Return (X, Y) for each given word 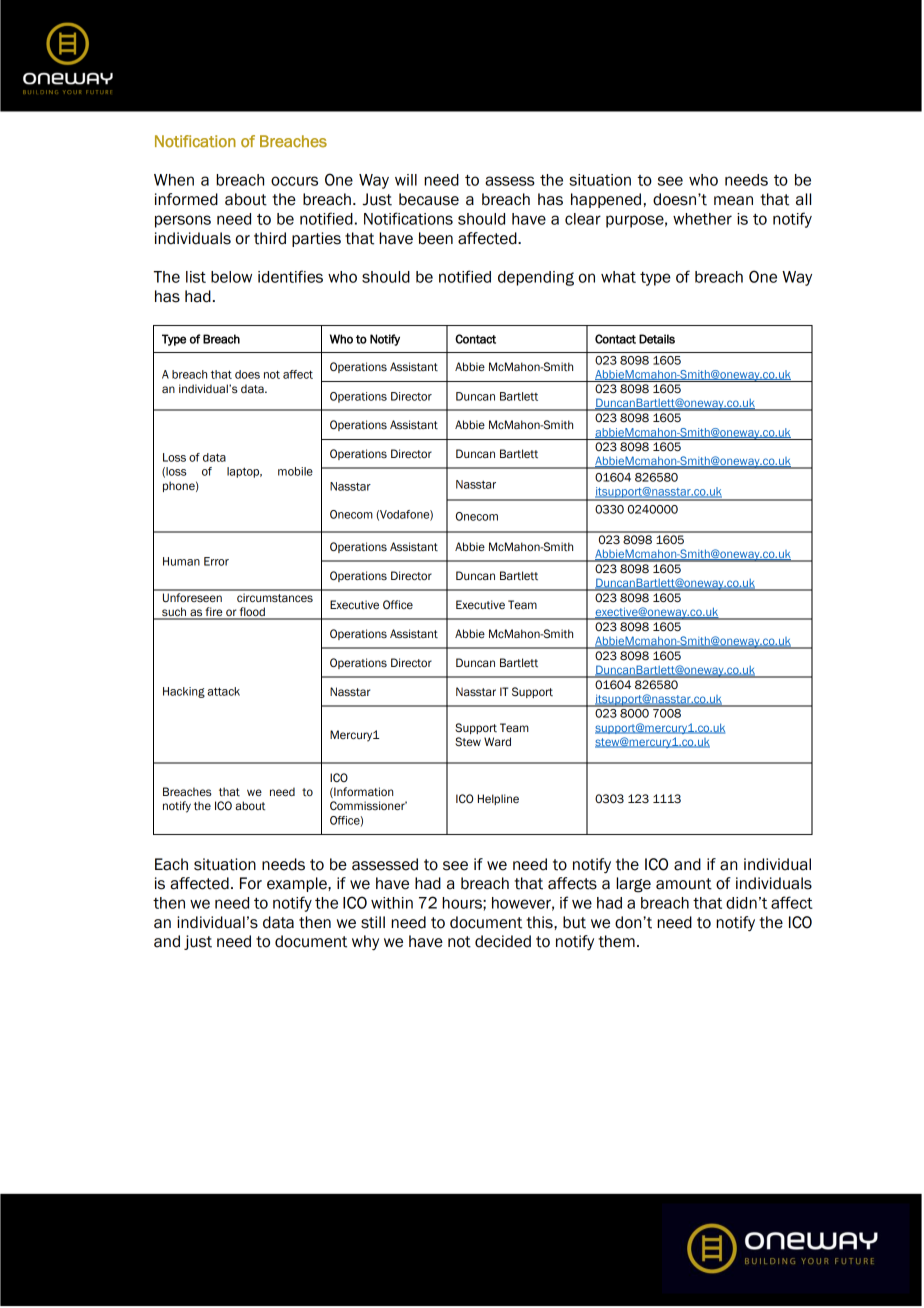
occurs (294, 181)
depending (536, 278)
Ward (497, 741)
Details (657, 339)
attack (223, 691)
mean (733, 201)
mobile (295, 471)
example (298, 884)
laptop (244, 472)
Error (216, 561)
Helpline (498, 799)
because (429, 199)
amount (684, 884)
